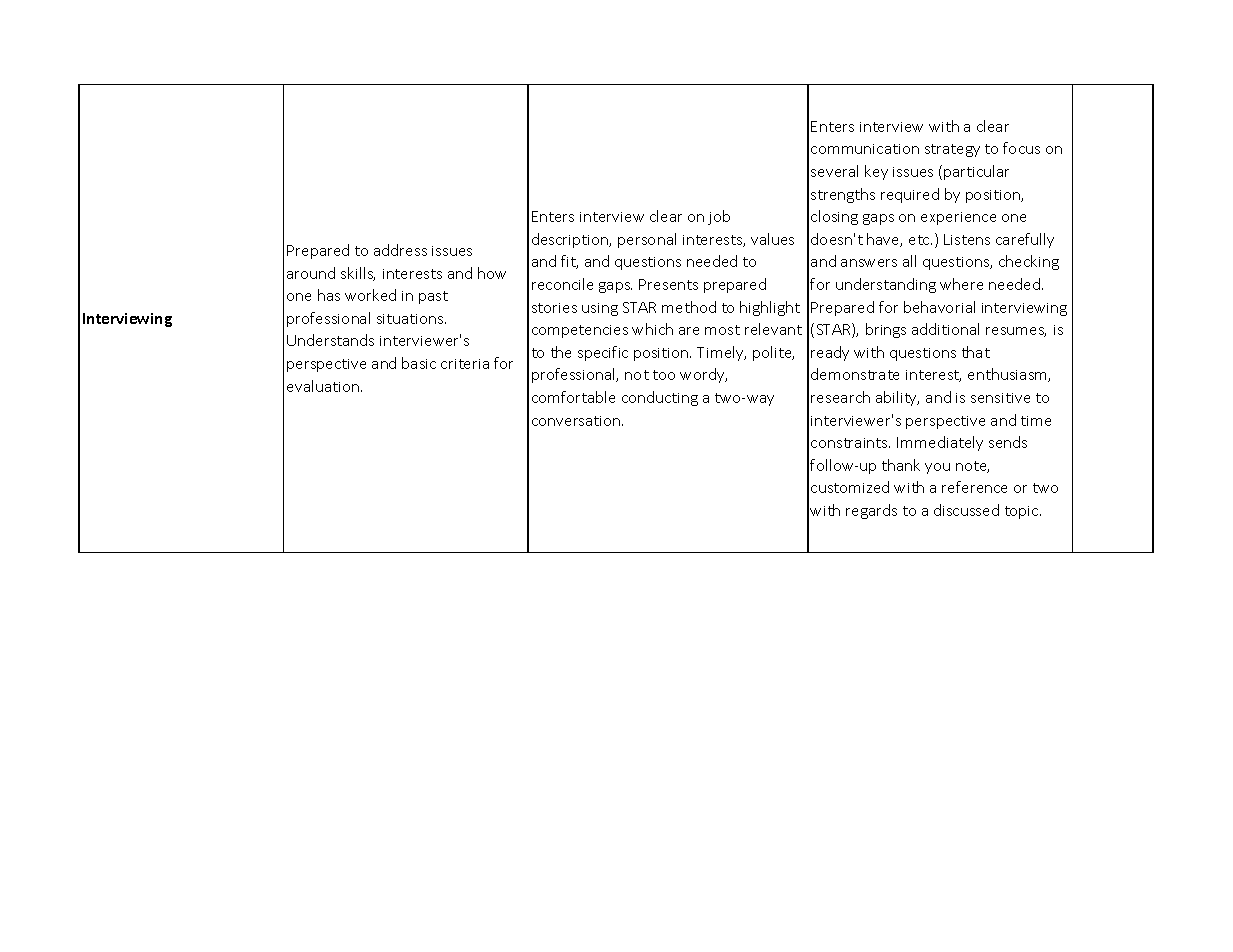  Describe the element at coordinates (652, 329) in the screenshot. I see `which` at that location.
